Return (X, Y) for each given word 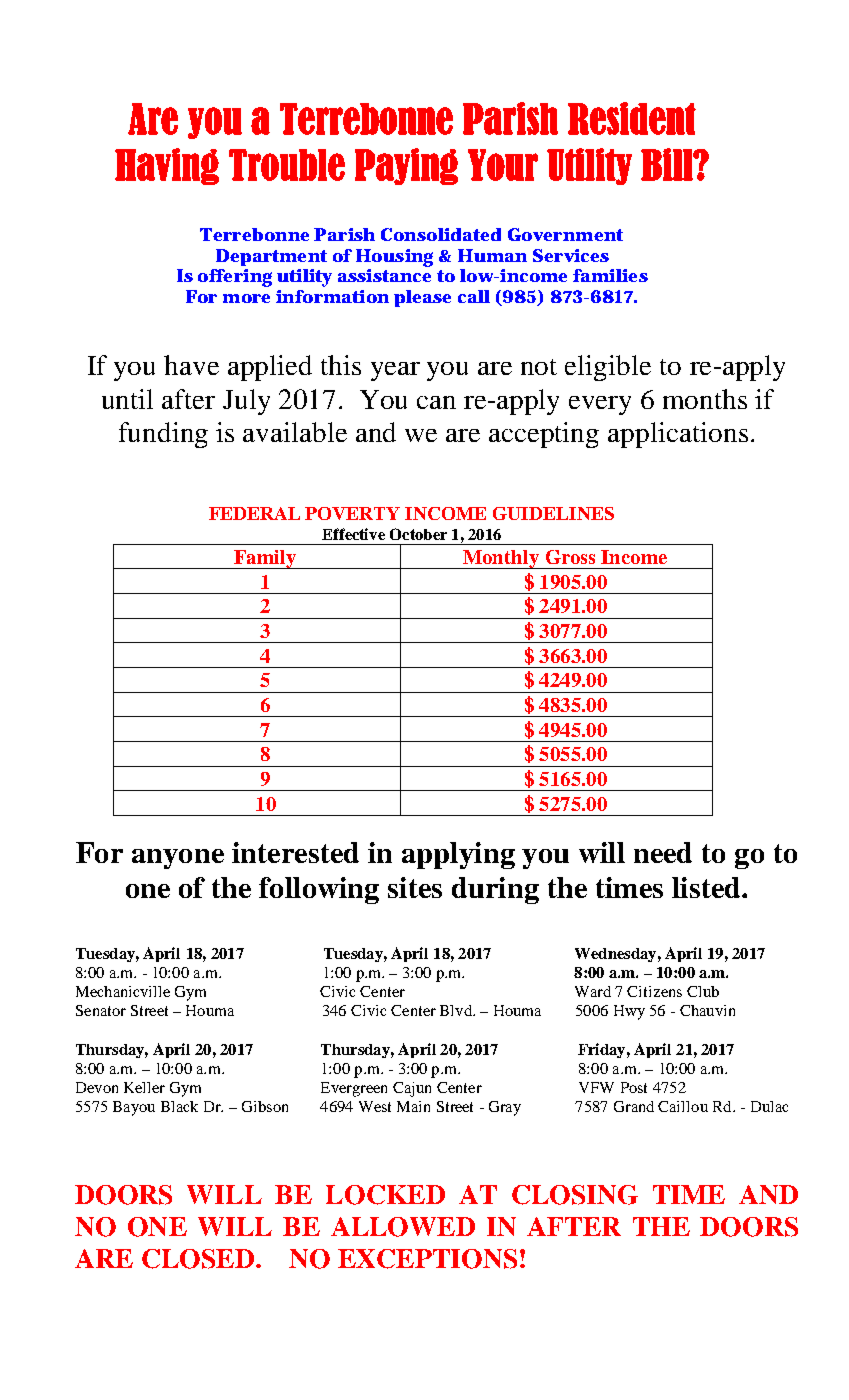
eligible (608, 368)
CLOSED (198, 1259)
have (191, 365)
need (663, 852)
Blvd (457, 1010)
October (418, 534)
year (395, 371)
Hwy (629, 1012)
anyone (178, 859)
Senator (101, 1010)
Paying (406, 166)
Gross (570, 557)
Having (167, 166)
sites (415, 887)
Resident (632, 118)
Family (265, 559)
